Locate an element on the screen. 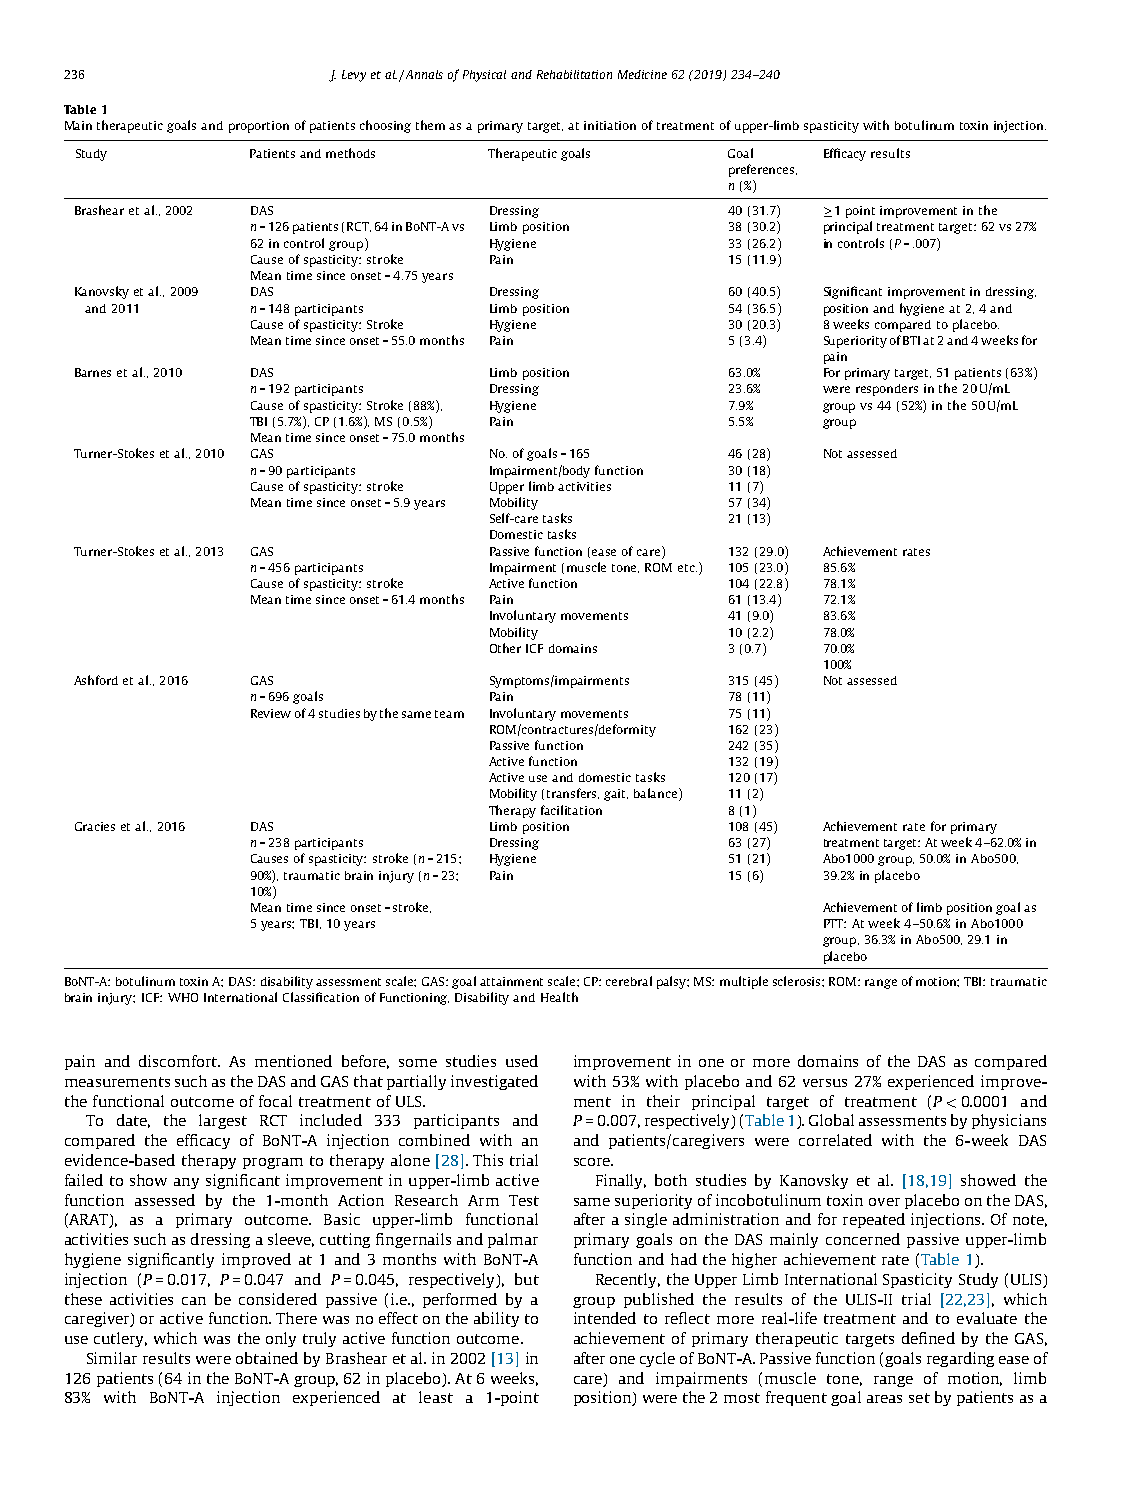 Image resolution: width=1126 pixels, height=1501 pixels. Review is located at coordinates (271, 713).
